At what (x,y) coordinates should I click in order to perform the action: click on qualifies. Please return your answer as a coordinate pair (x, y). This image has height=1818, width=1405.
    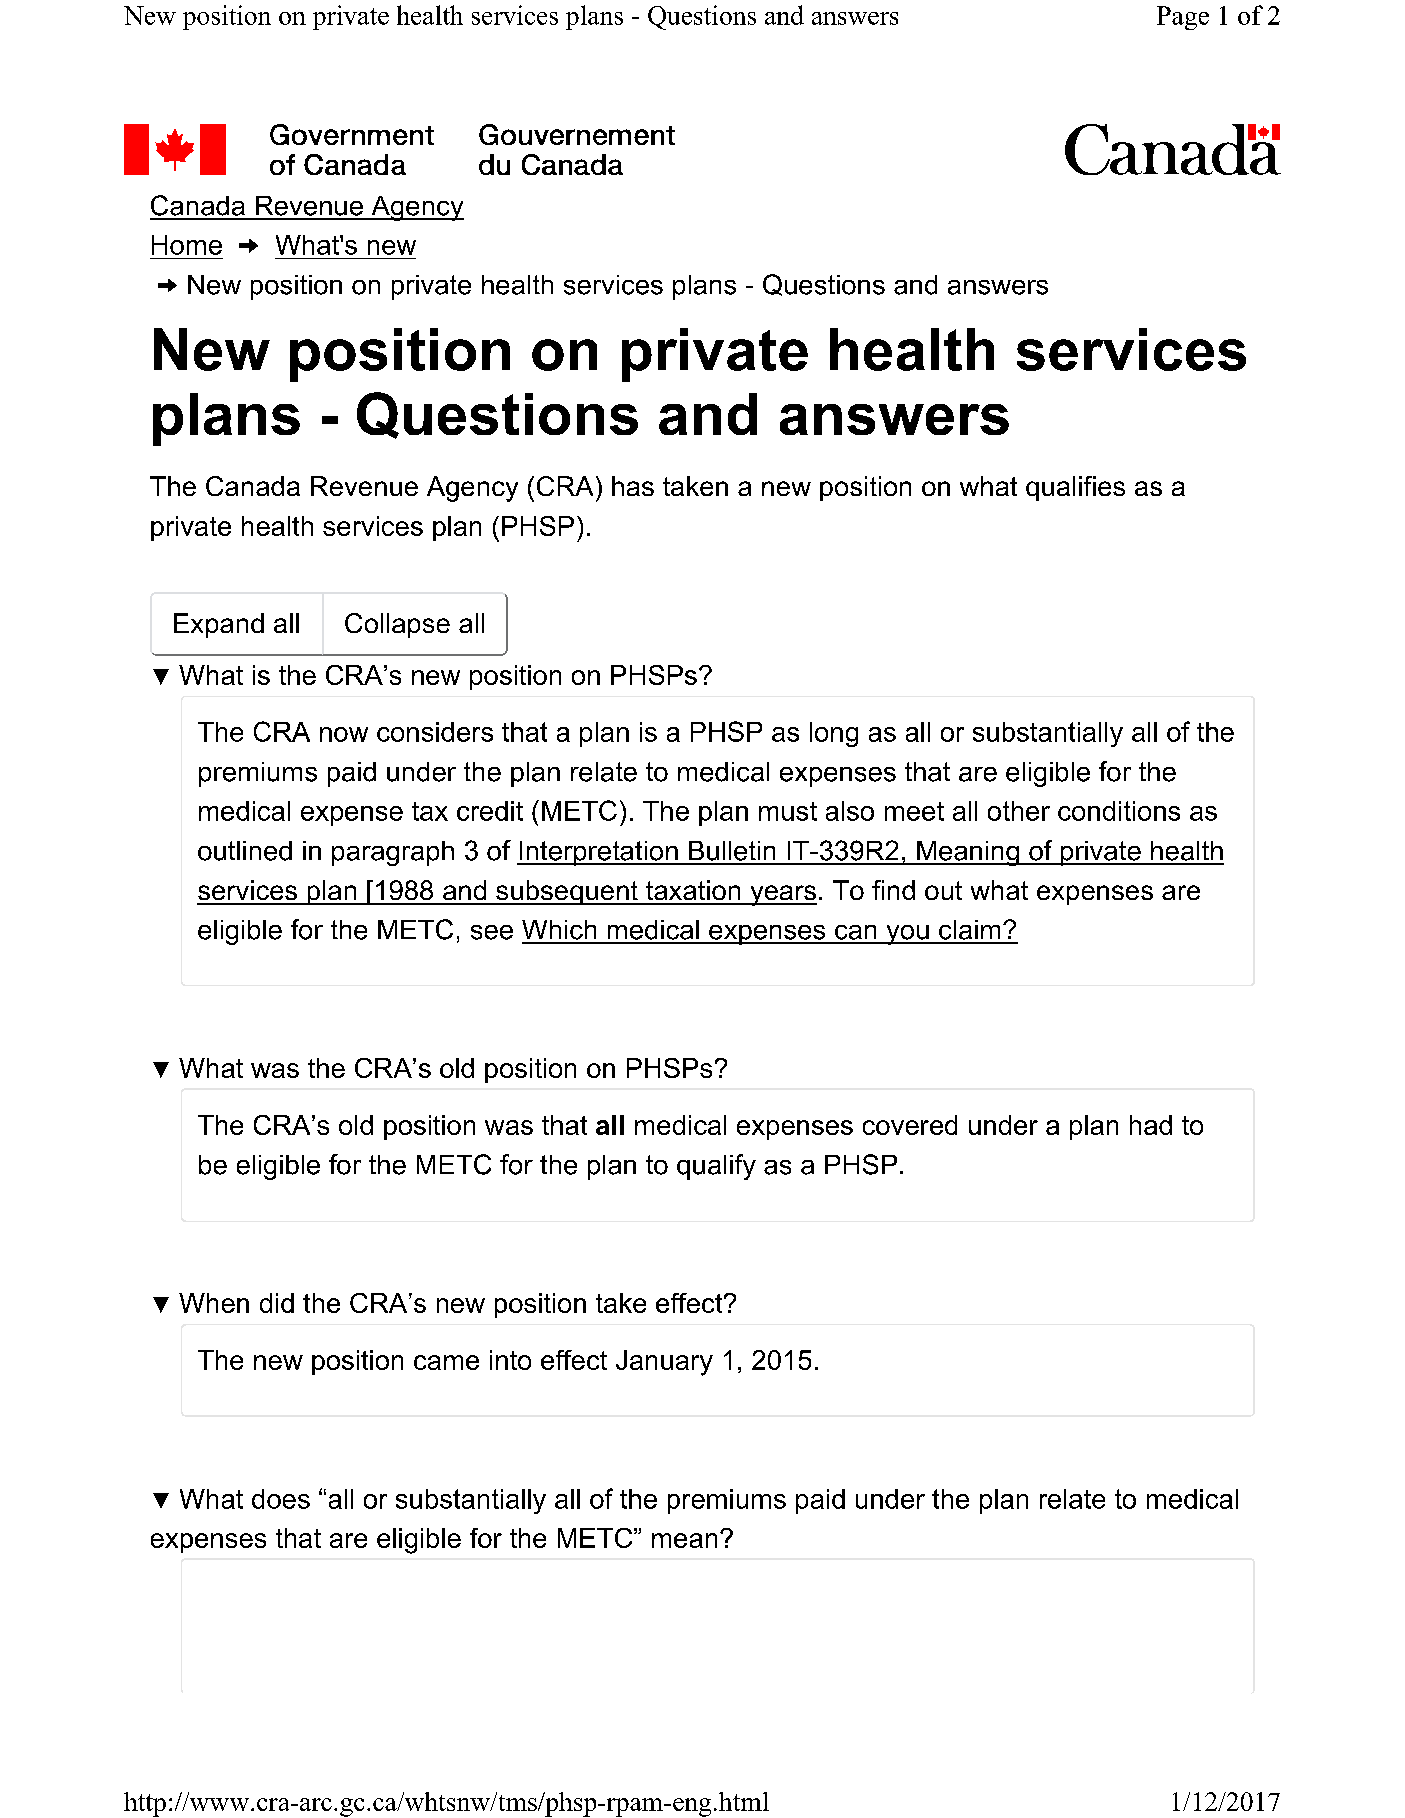
    Looking at the image, I should click on (1075, 488).
